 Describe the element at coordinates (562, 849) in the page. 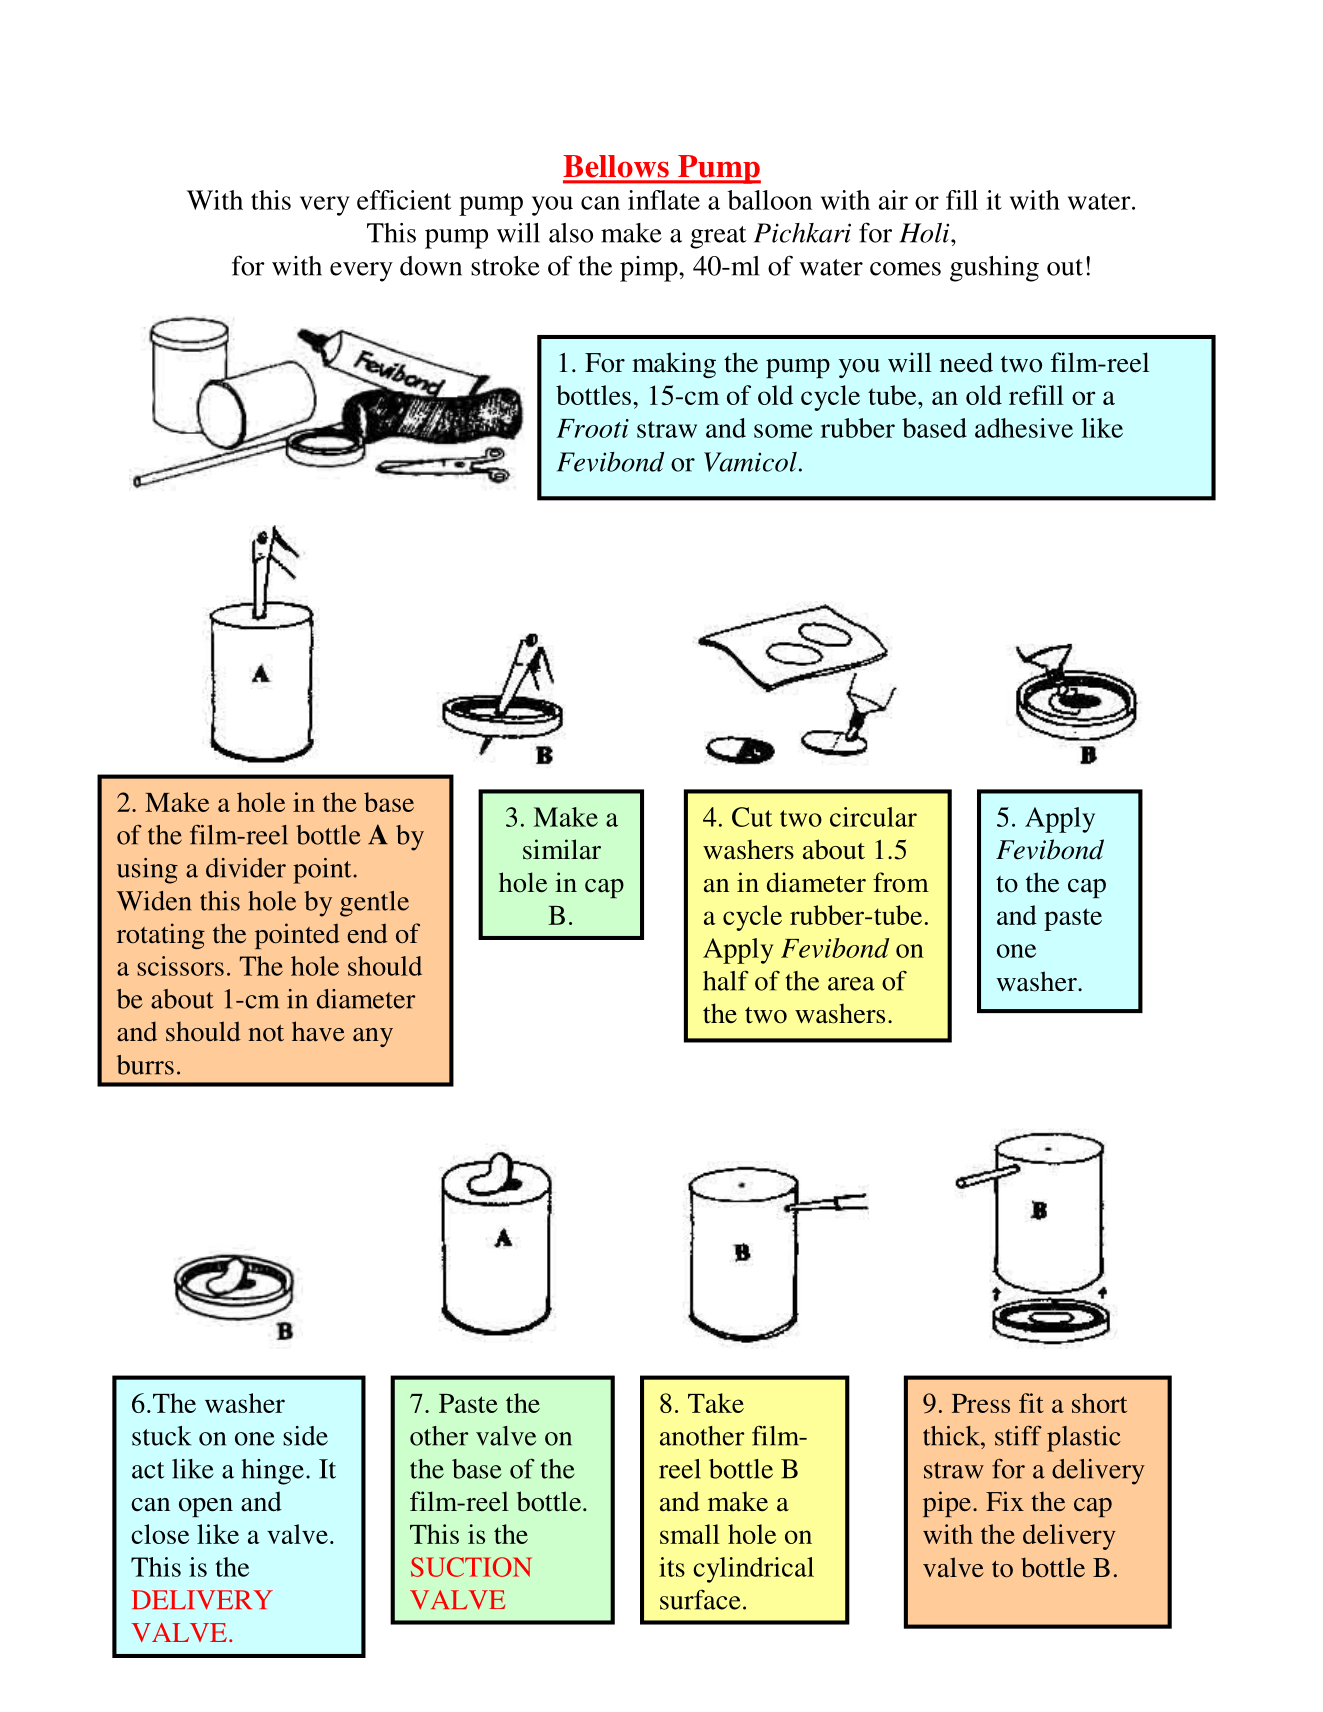

I see `similar` at that location.
